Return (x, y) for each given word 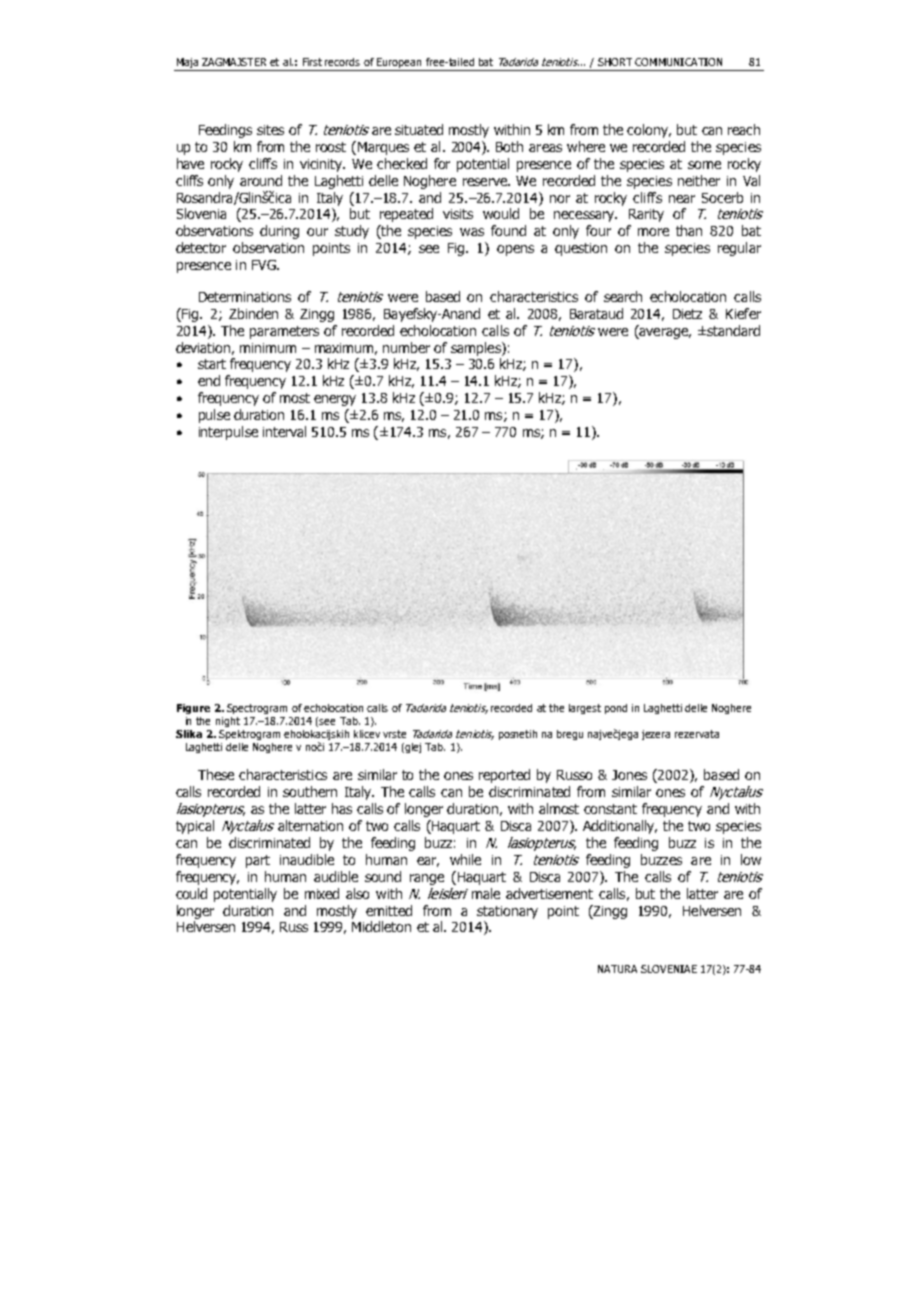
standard (732, 330)
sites (270, 130)
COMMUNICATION (678, 62)
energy (335, 400)
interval (284, 431)
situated (419, 129)
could (191, 893)
